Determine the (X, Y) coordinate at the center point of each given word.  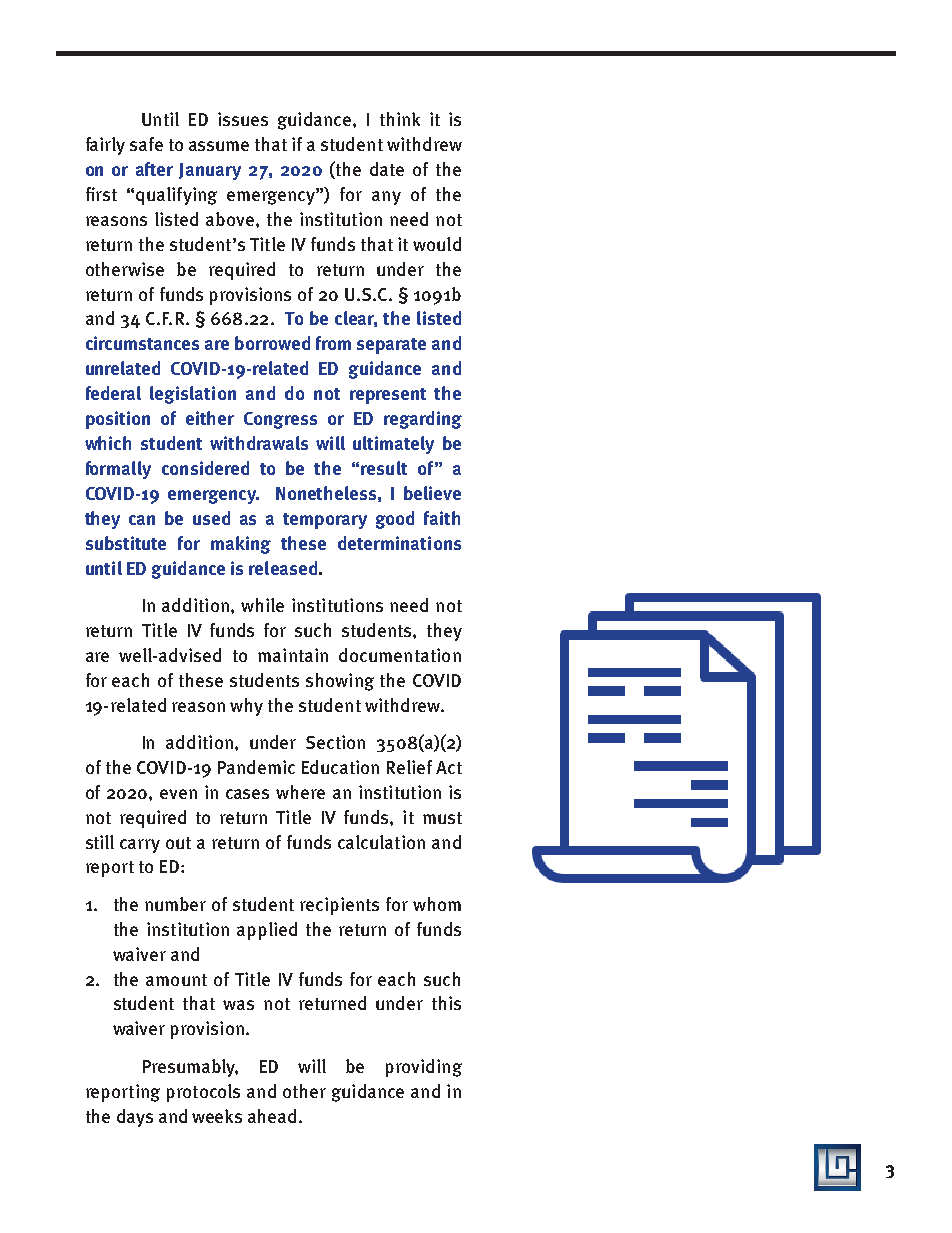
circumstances (142, 343)
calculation (381, 842)
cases (247, 794)
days (135, 1118)
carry (140, 846)
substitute (126, 543)
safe (146, 144)
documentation (400, 655)
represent (388, 396)
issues (243, 119)
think (400, 119)
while (262, 605)
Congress (280, 420)
